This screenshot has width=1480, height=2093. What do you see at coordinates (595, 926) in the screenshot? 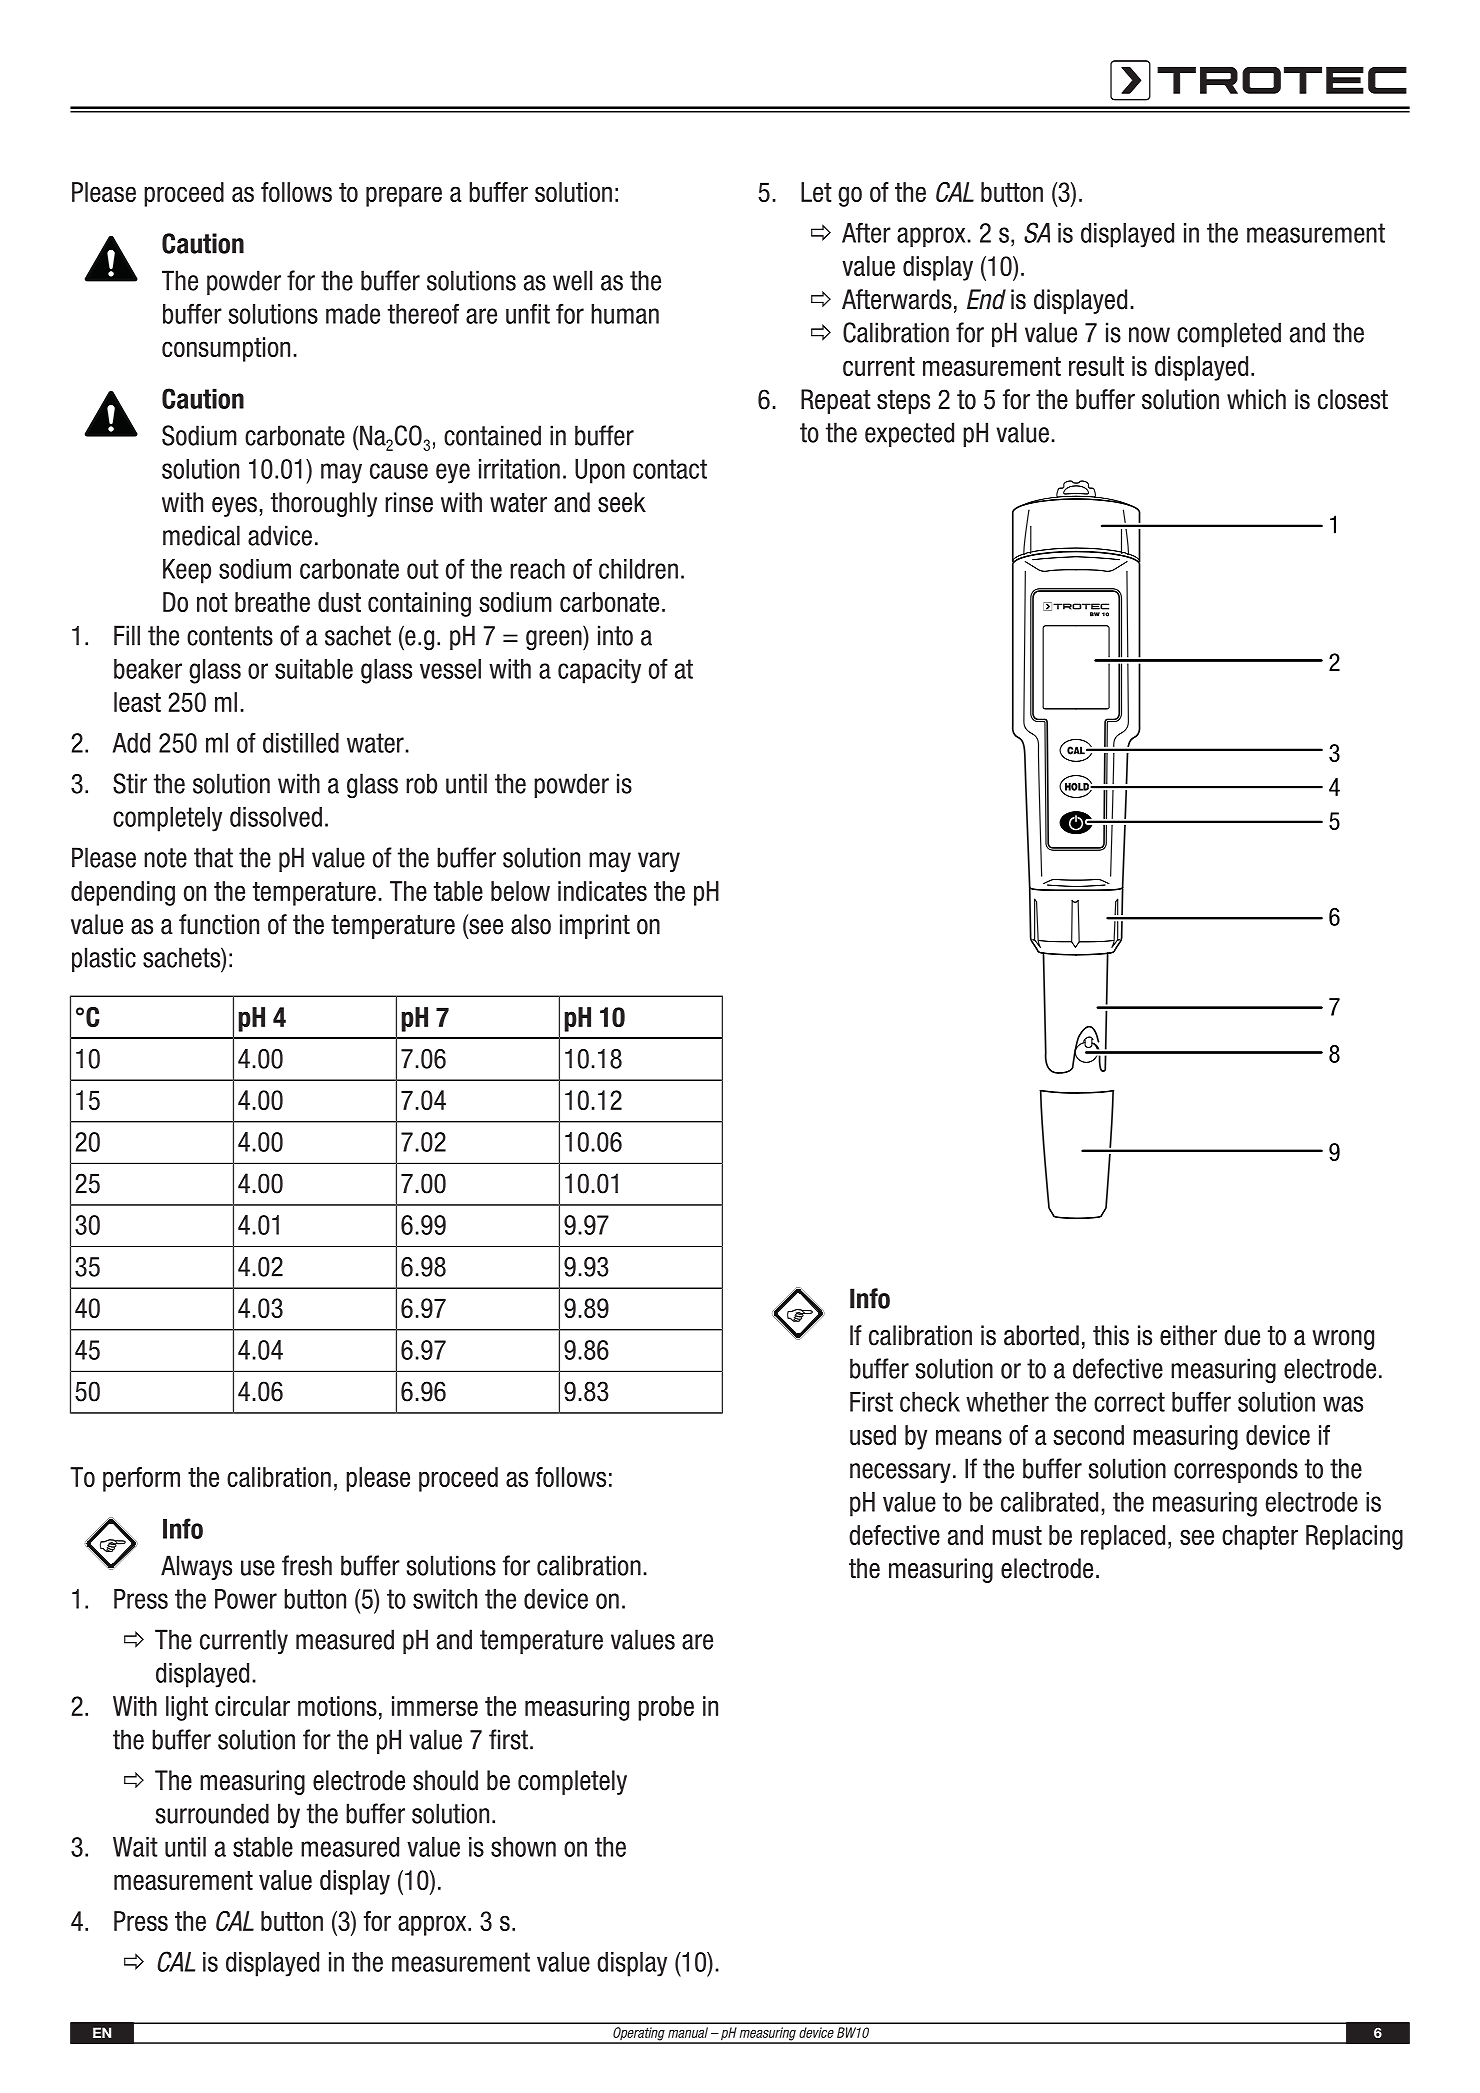
I see `imprint` at bounding box center [595, 926].
